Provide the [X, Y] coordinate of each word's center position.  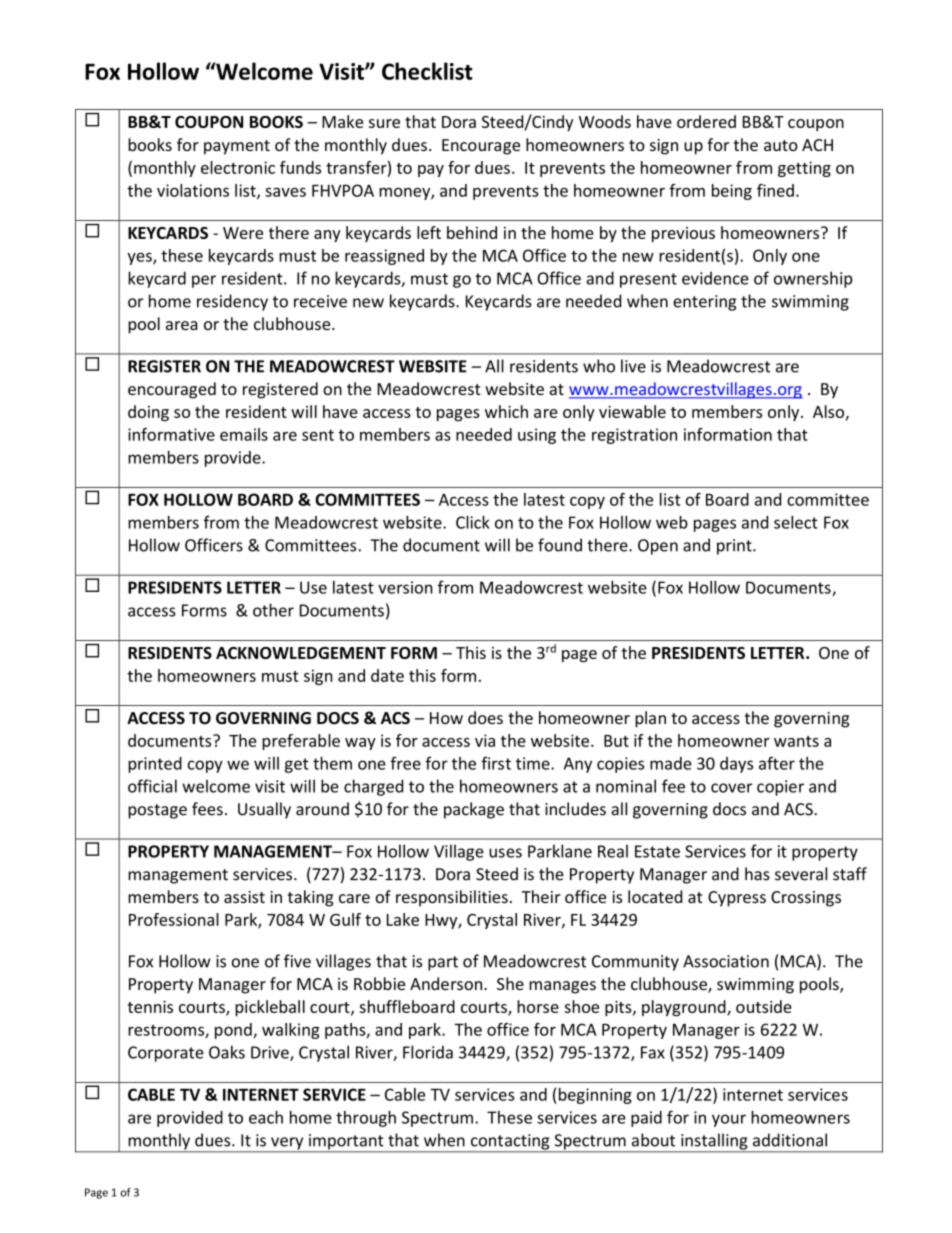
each [266, 1117]
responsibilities [452, 898]
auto [781, 145]
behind [472, 232]
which [506, 411]
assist [244, 897]
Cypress [737, 899]
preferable [301, 742]
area [182, 325]
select [796, 522]
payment [237, 147]
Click [473, 522]
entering [704, 303]
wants [796, 741]
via [485, 740]
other [273, 610]
